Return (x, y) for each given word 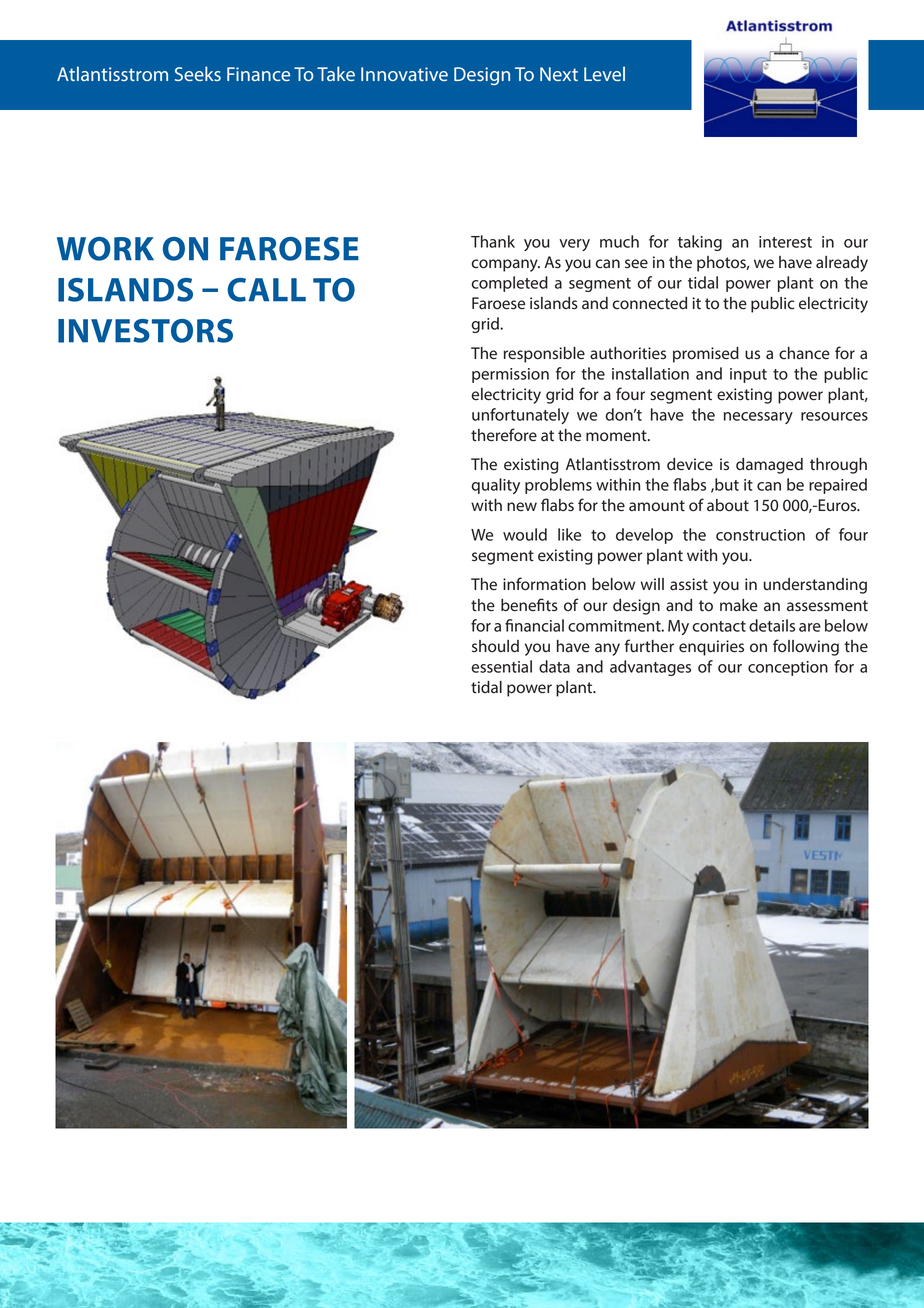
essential (501, 666)
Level (604, 73)
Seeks (198, 73)
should (495, 646)
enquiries (711, 648)
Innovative (404, 74)
